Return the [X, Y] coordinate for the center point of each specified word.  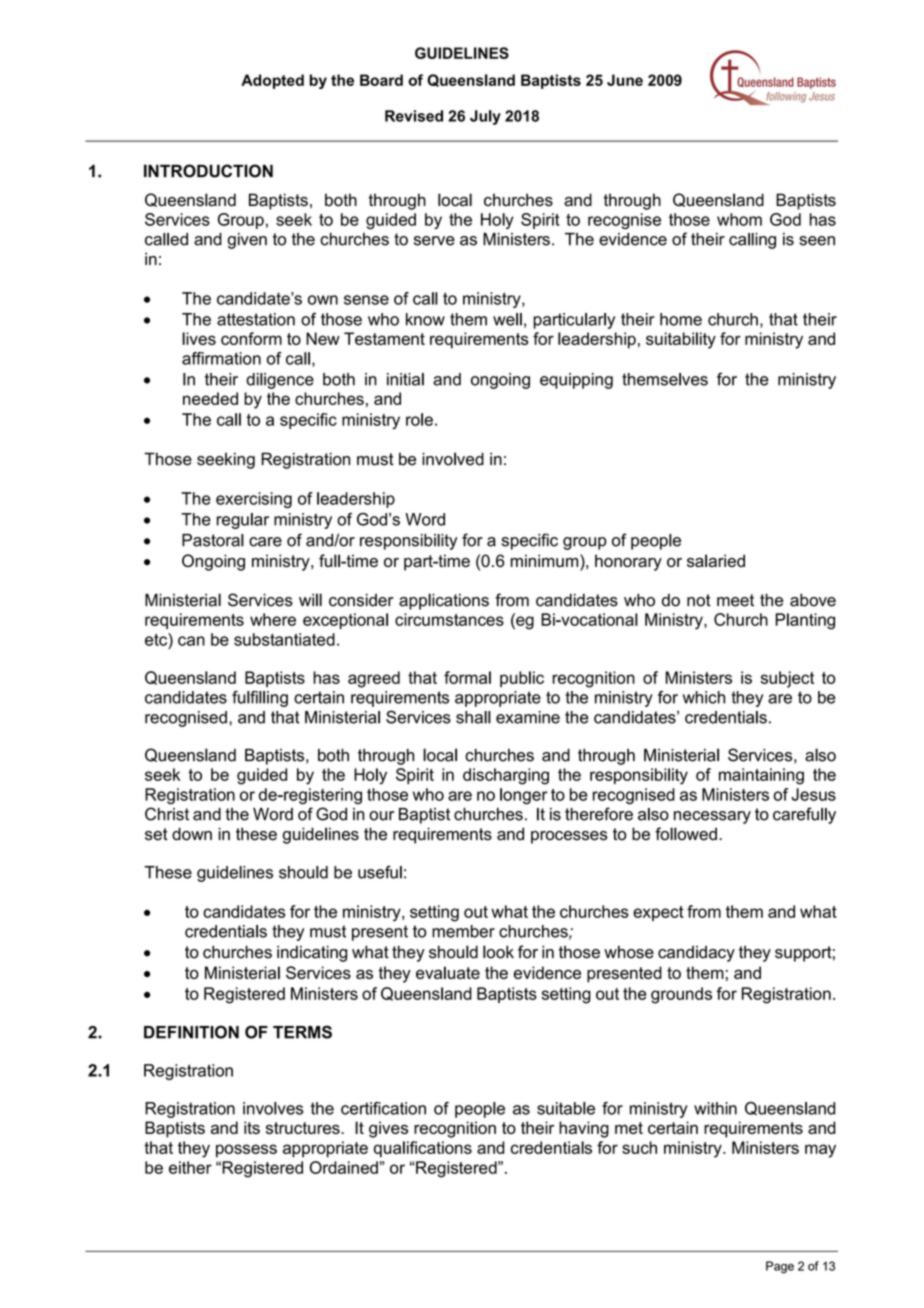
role [419, 419]
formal [467, 677]
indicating [312, 954]
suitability [681, 340]
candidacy [696, 954]
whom [739, 219]
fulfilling [260, 699]
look [498, 952]
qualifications [423, 1149]
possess [246, 1151]
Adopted [272, 81]
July [485, 117]
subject [787, 679]
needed [210, 398]
